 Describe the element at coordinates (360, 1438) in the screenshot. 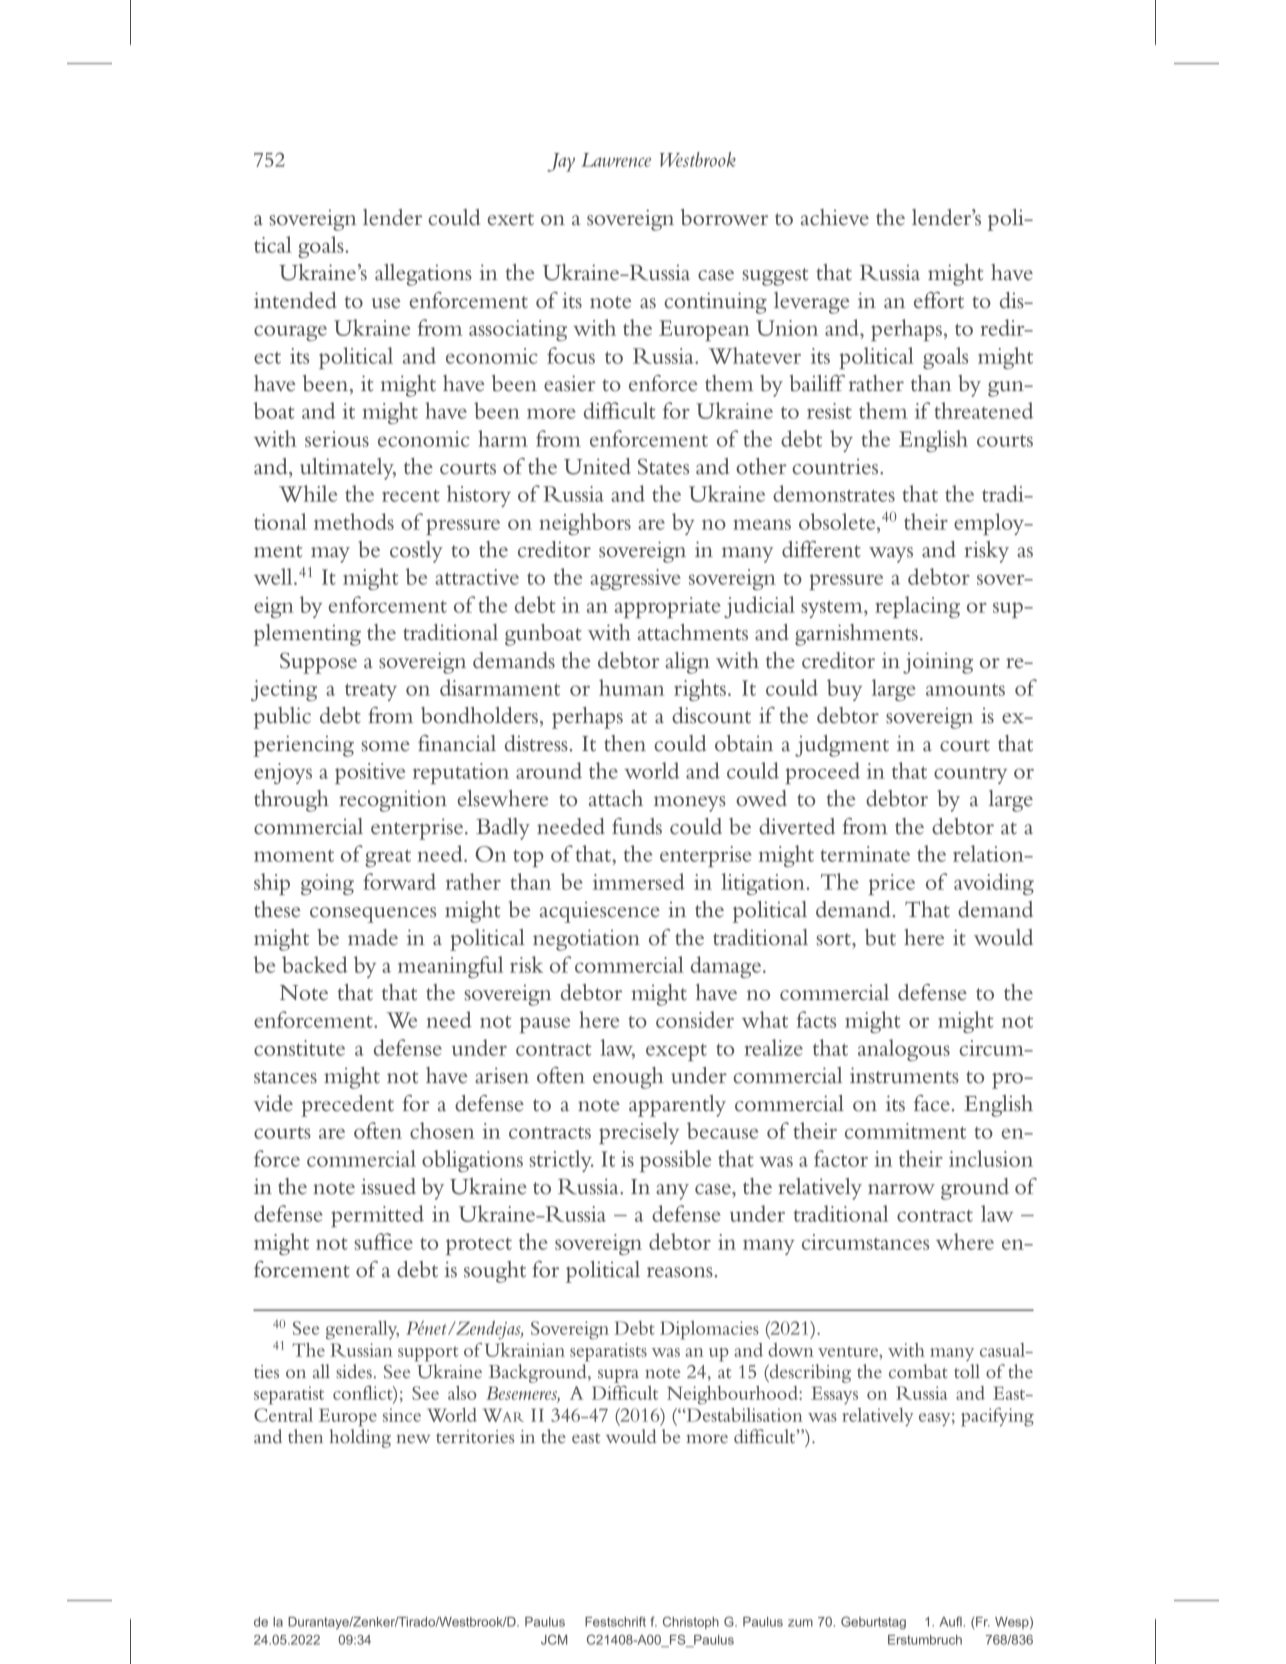

I see `holding` at that location.
